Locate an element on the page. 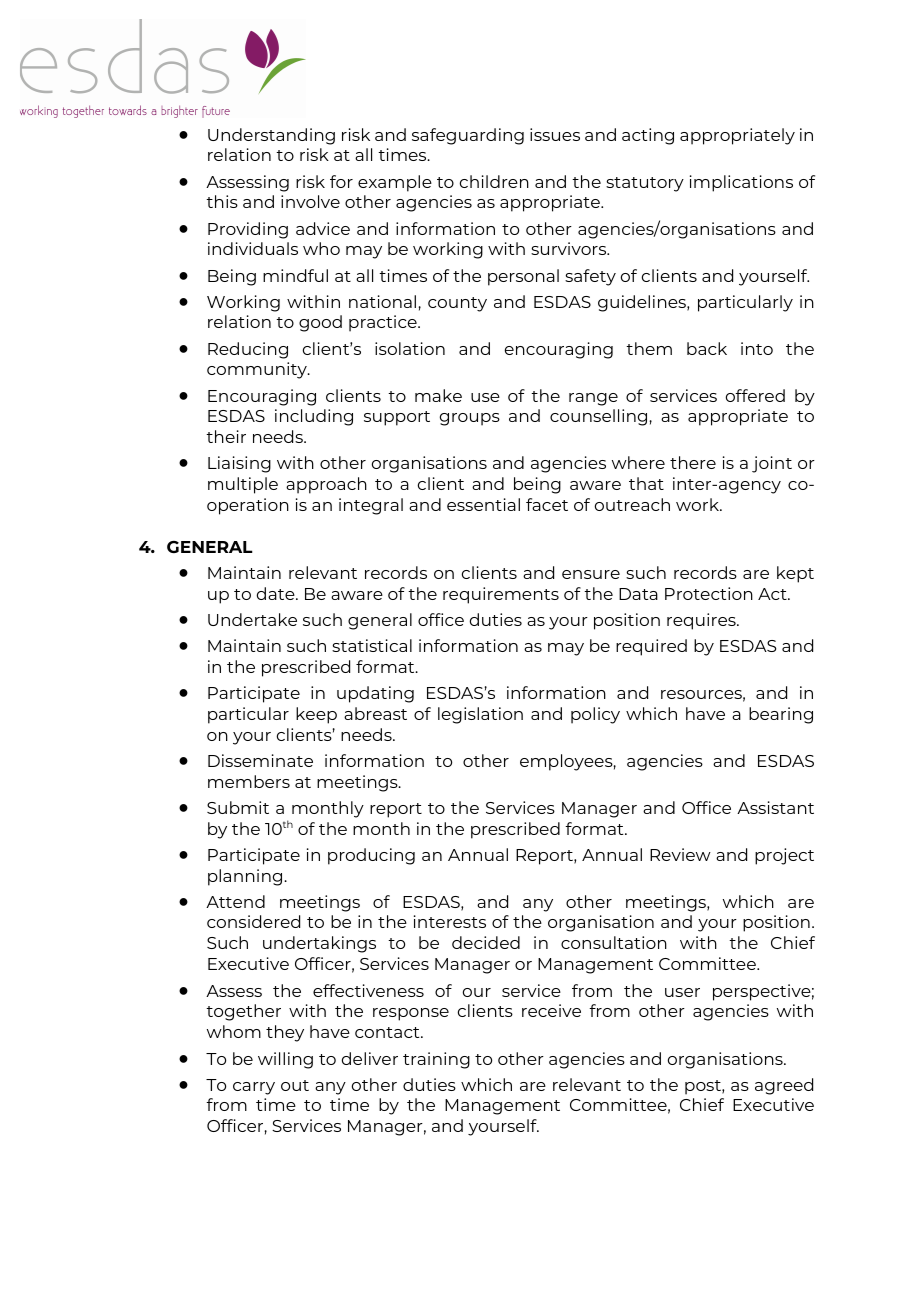  training is located at coordinates (436, 1060).
